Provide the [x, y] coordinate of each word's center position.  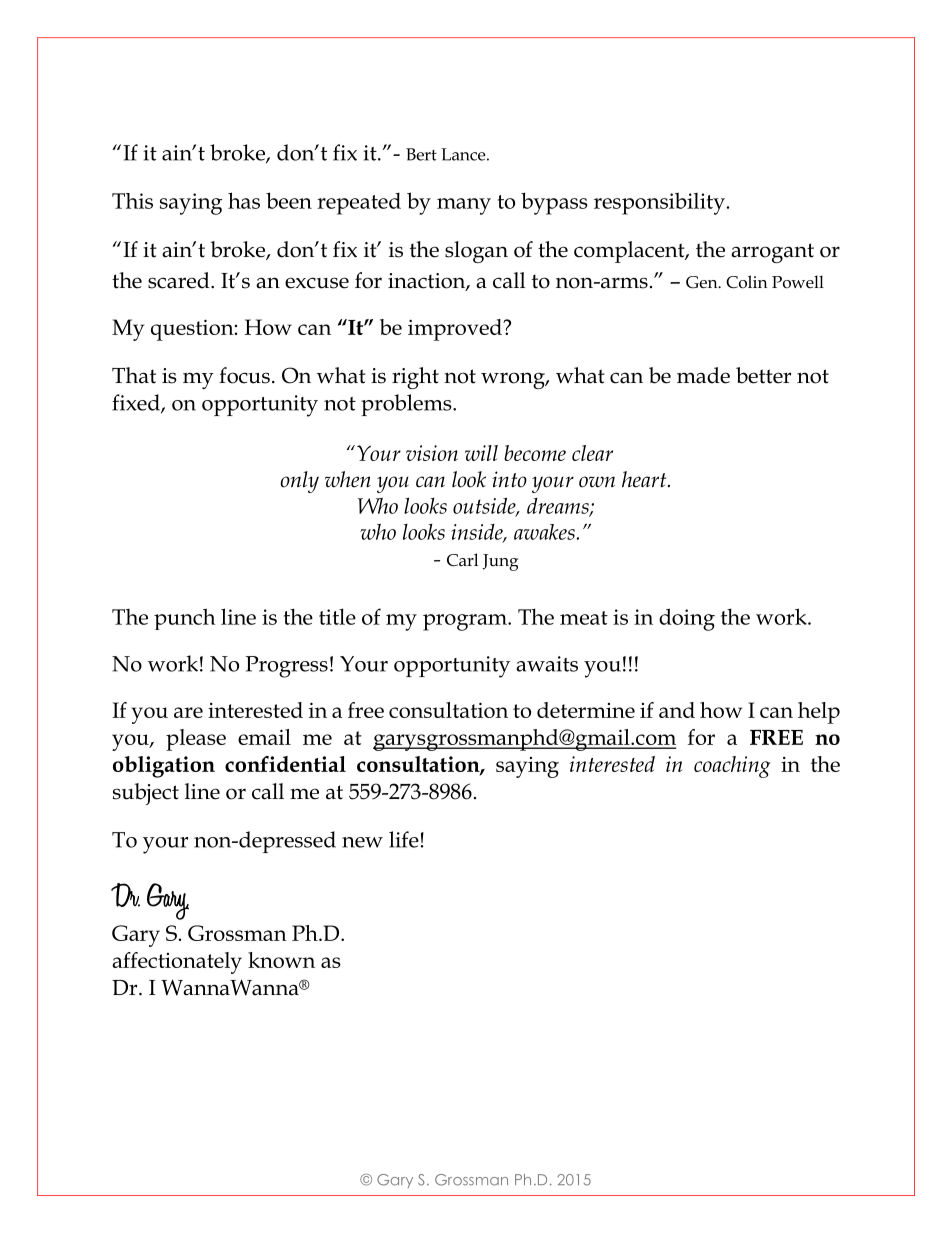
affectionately [177, 963]
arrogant [772, 253]
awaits [547, 664]
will [481, 453]
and [677, 710]
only [299, 482]
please [196, 740]
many [464, 206]
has [244, 200]
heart [645, 479]
